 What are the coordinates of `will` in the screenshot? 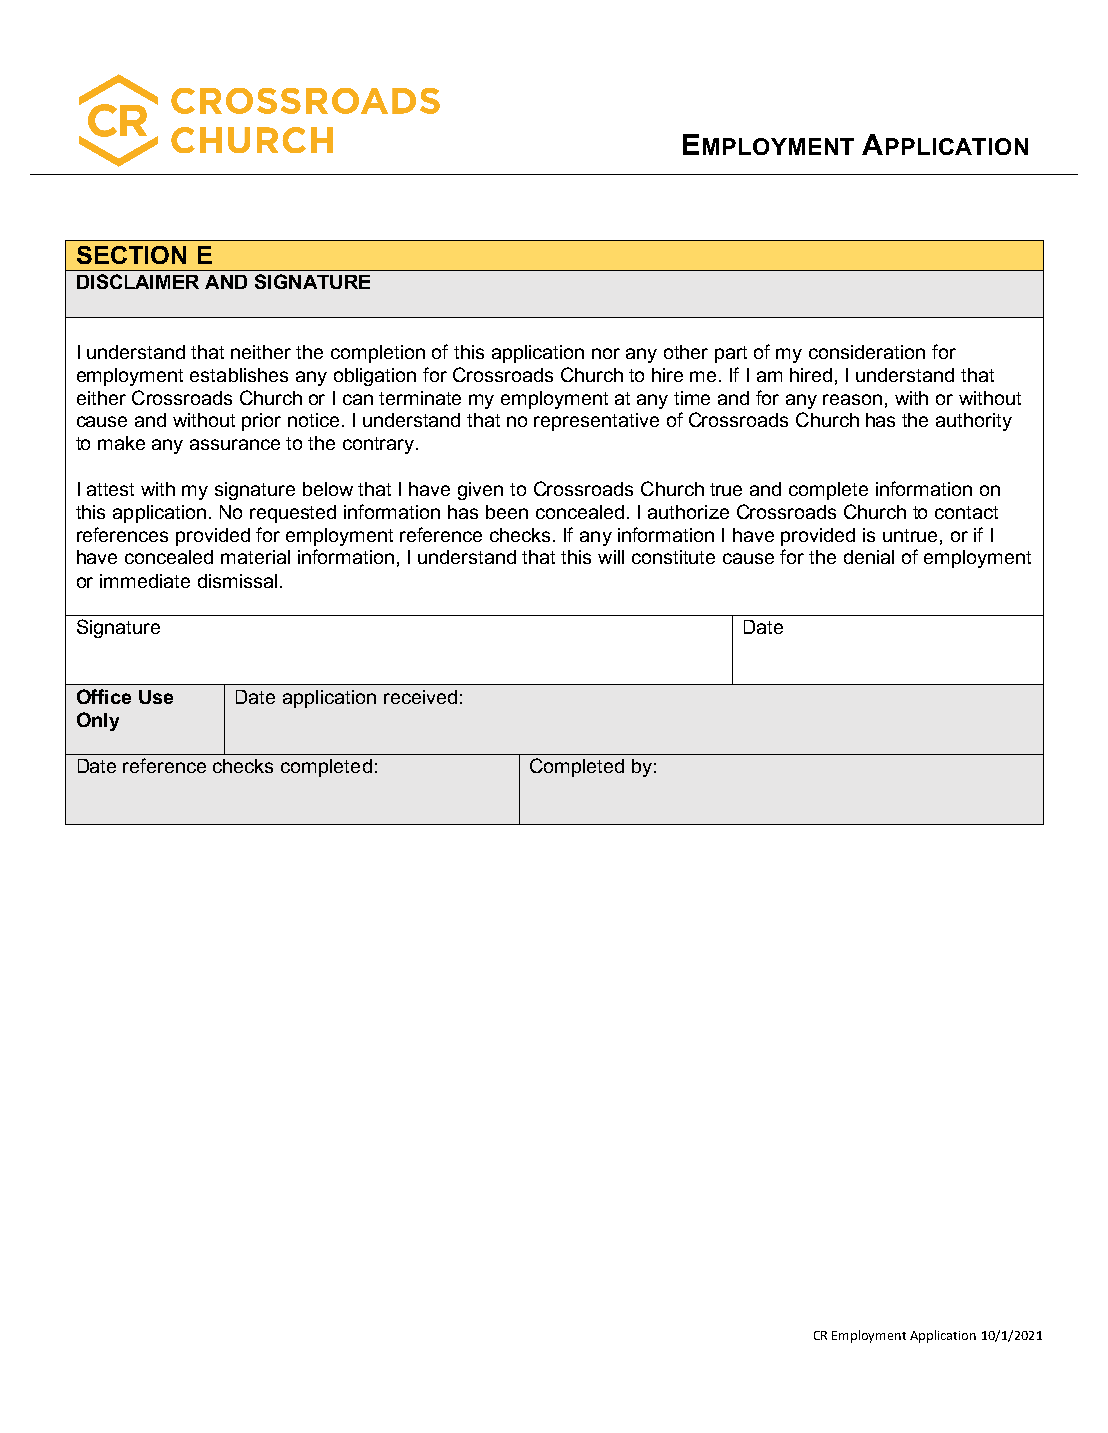 It's located at (611, 557).
